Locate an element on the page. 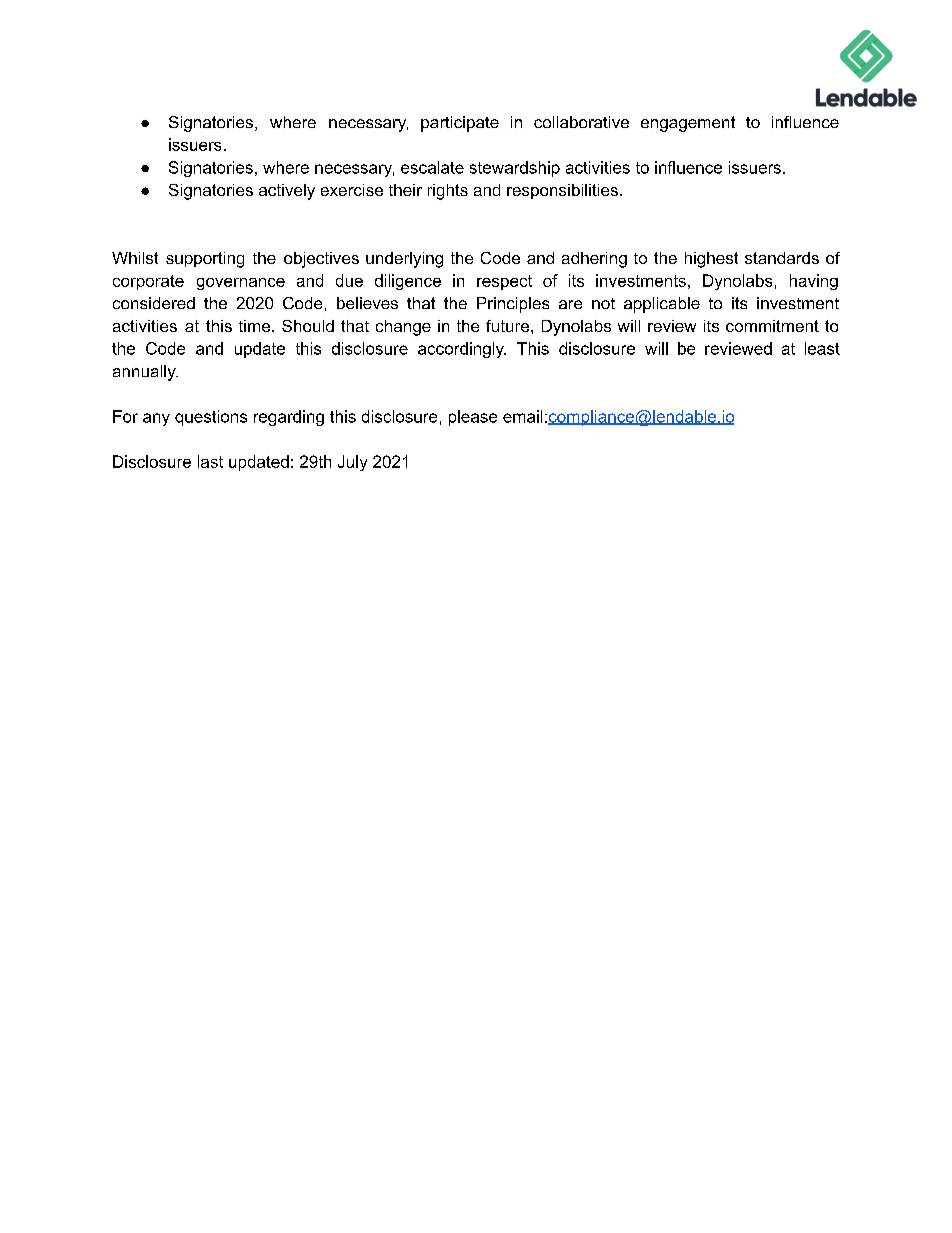 Image resolution: width=952 pixels, height=1233 pixels. responsibilities is located at coordinates (562, 191).
